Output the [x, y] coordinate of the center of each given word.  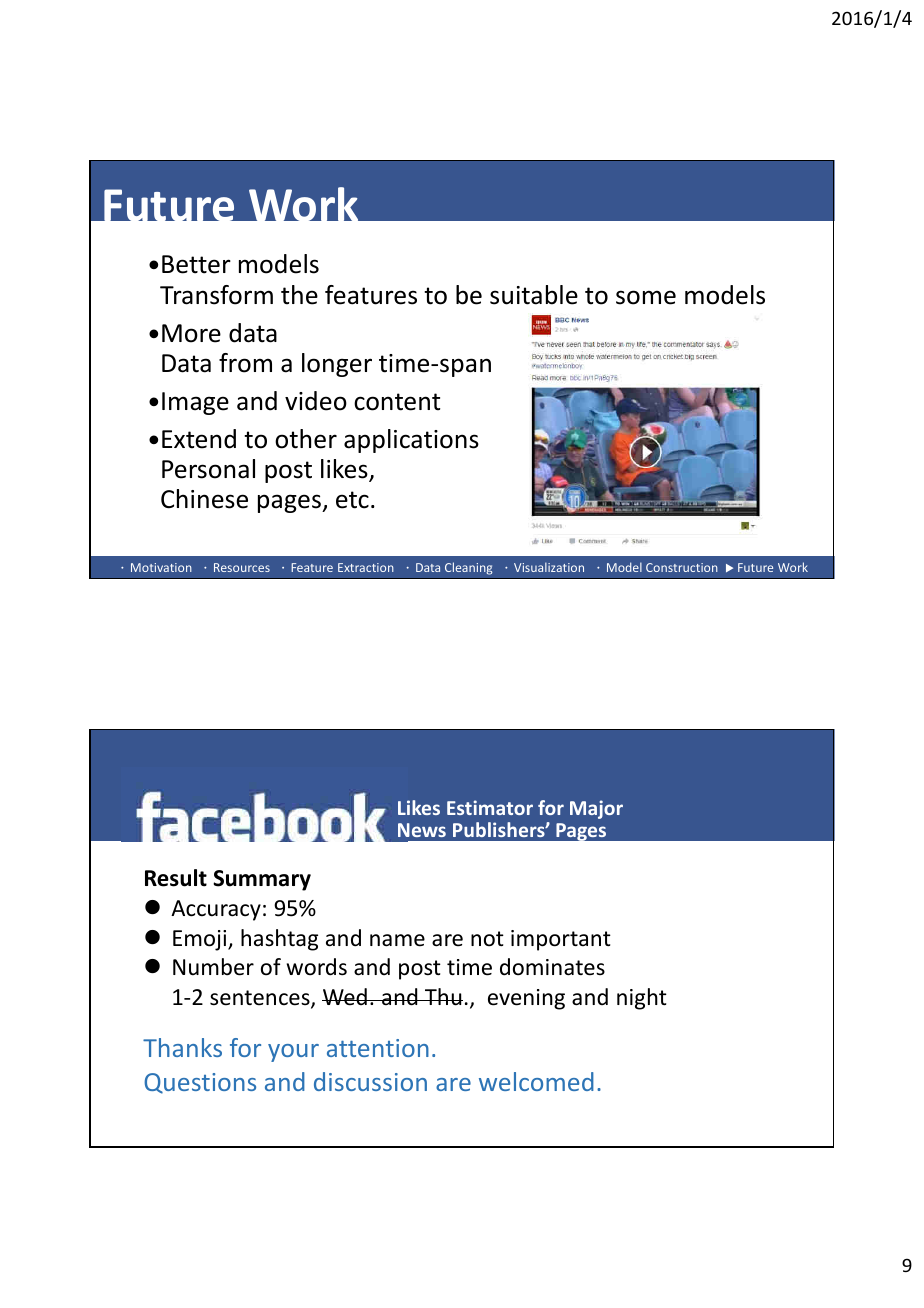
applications [411, 441]
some [646, 297]
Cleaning [468, 568]
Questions [200, 1083]
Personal [208, 469]
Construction [682, 567]
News [422, 830]
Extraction [366, 567]
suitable [534, 295]
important [561, 940]
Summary [262, 880]
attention [378, 1048]
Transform [216, 295]
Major [596, 809]
